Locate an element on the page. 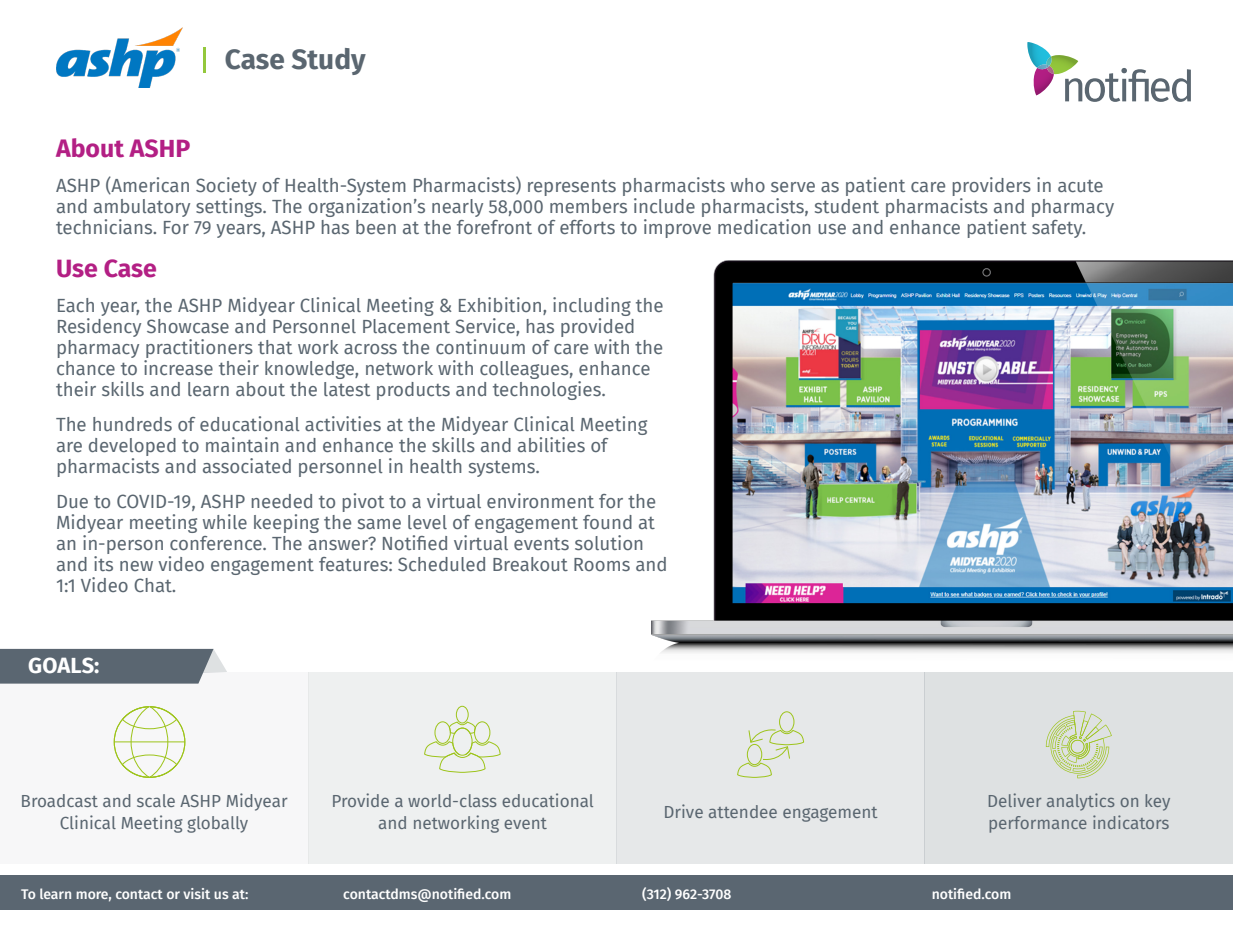  found is located at coordinates (607, 522).
